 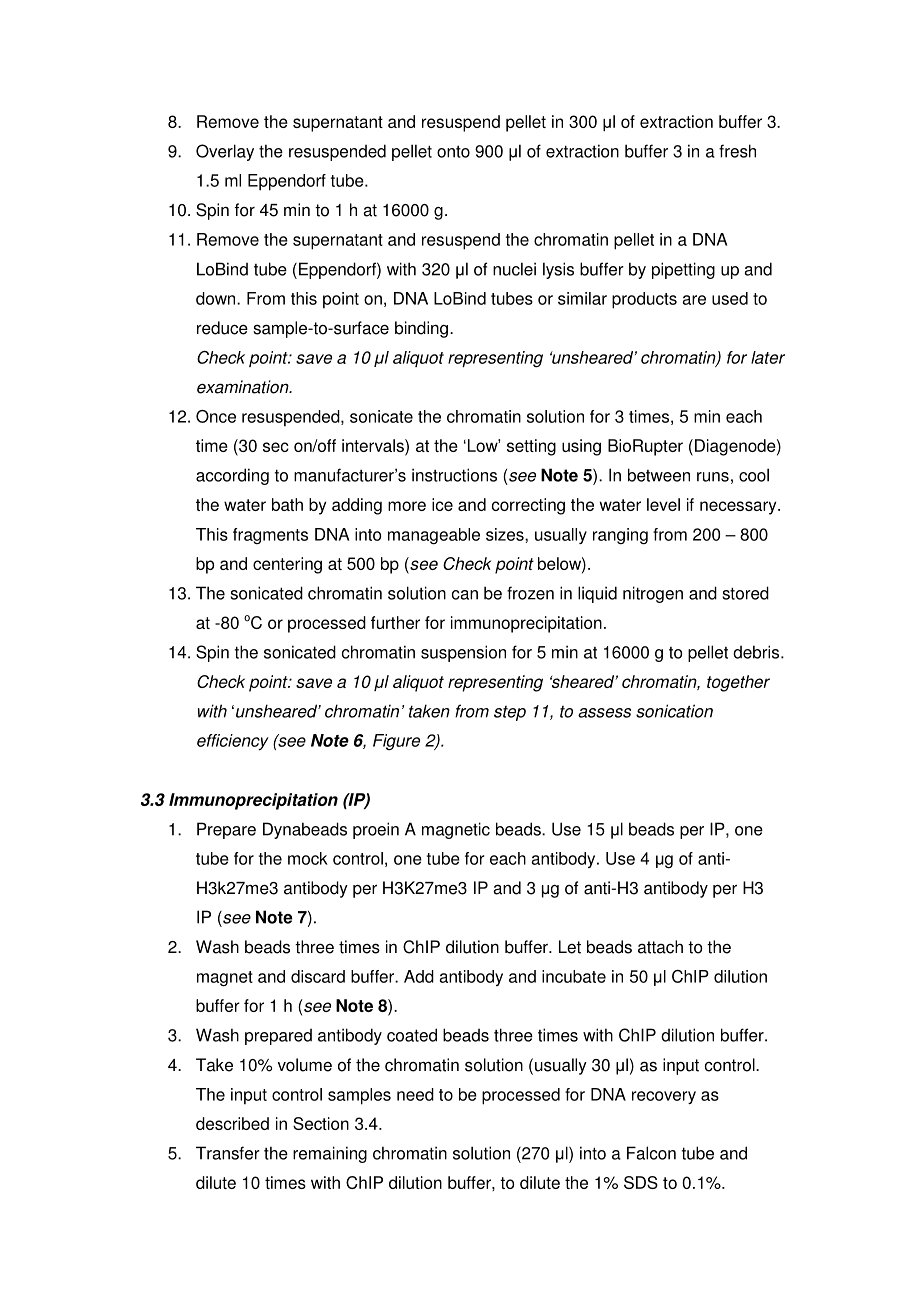 What do you see at coordinates (674, 711) in the image?
I see `sonication` at bounding box center [674, 711].
